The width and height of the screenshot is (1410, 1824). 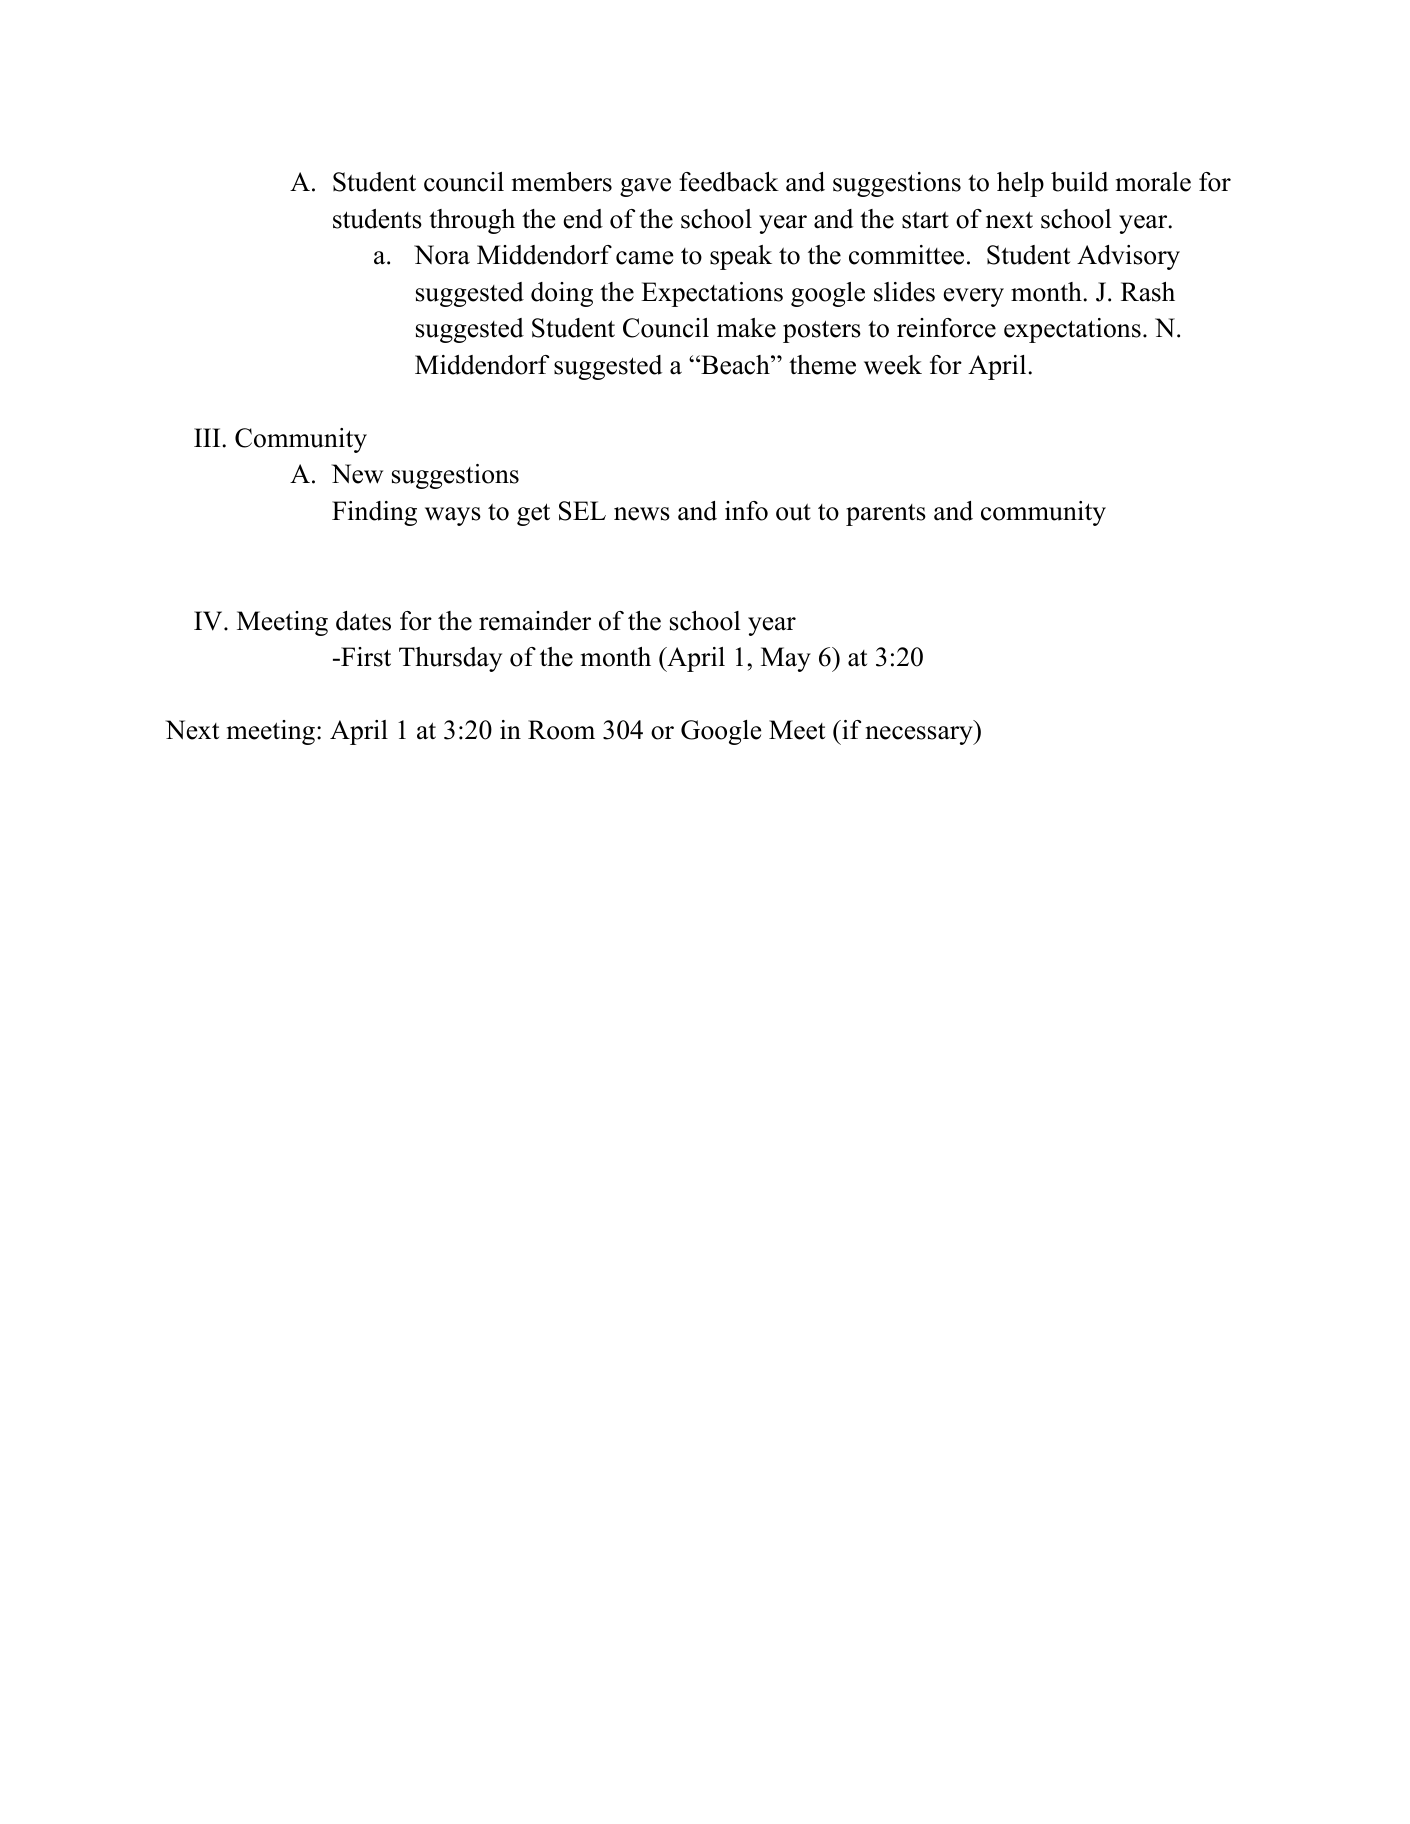 What do you see at coordinates (893, 365) in the screenshot?
I see `week` at bounding box center [893, 365].
